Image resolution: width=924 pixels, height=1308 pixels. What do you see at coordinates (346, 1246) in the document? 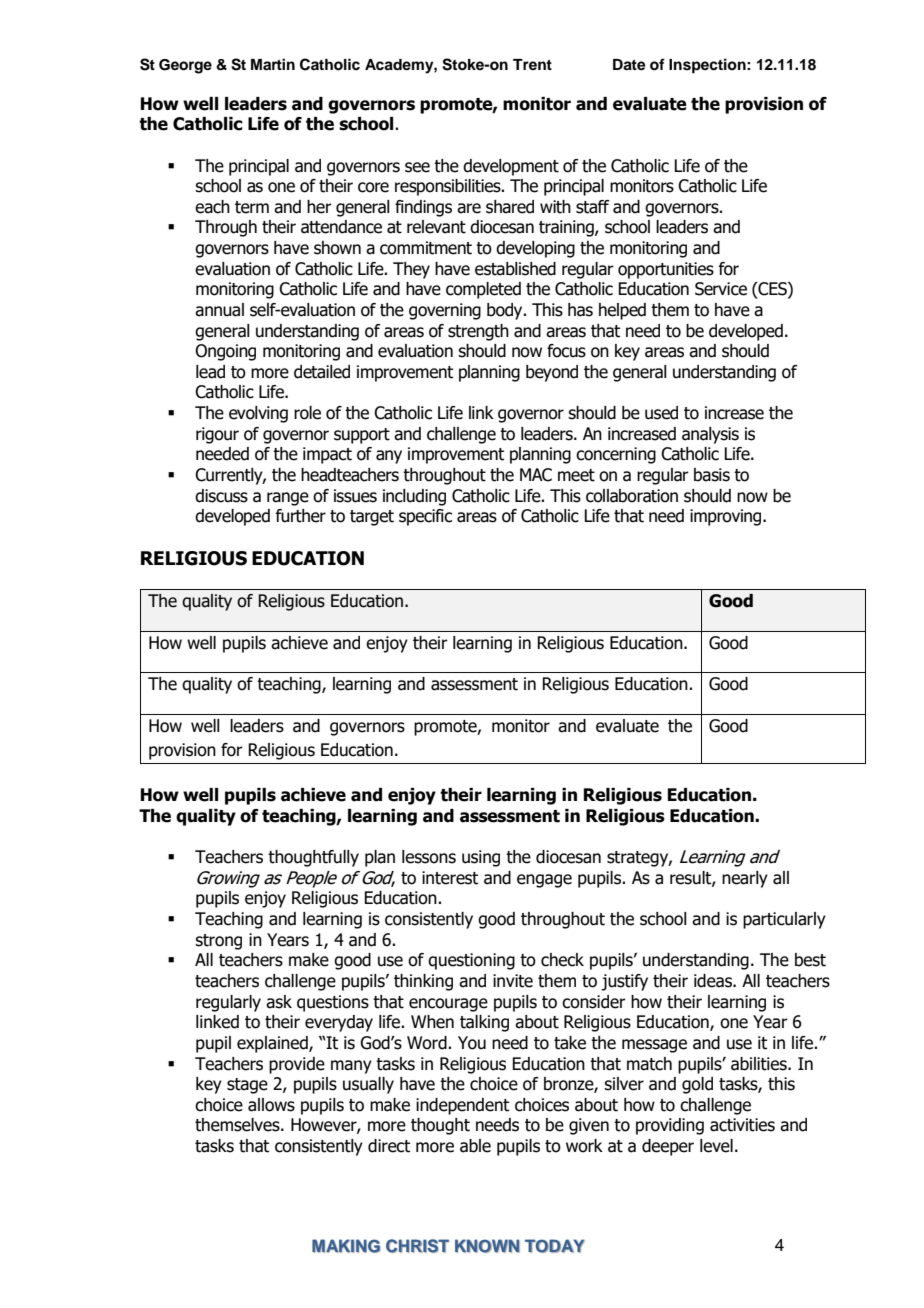
I see `MAKING` at bounding box center [346, 1246].
